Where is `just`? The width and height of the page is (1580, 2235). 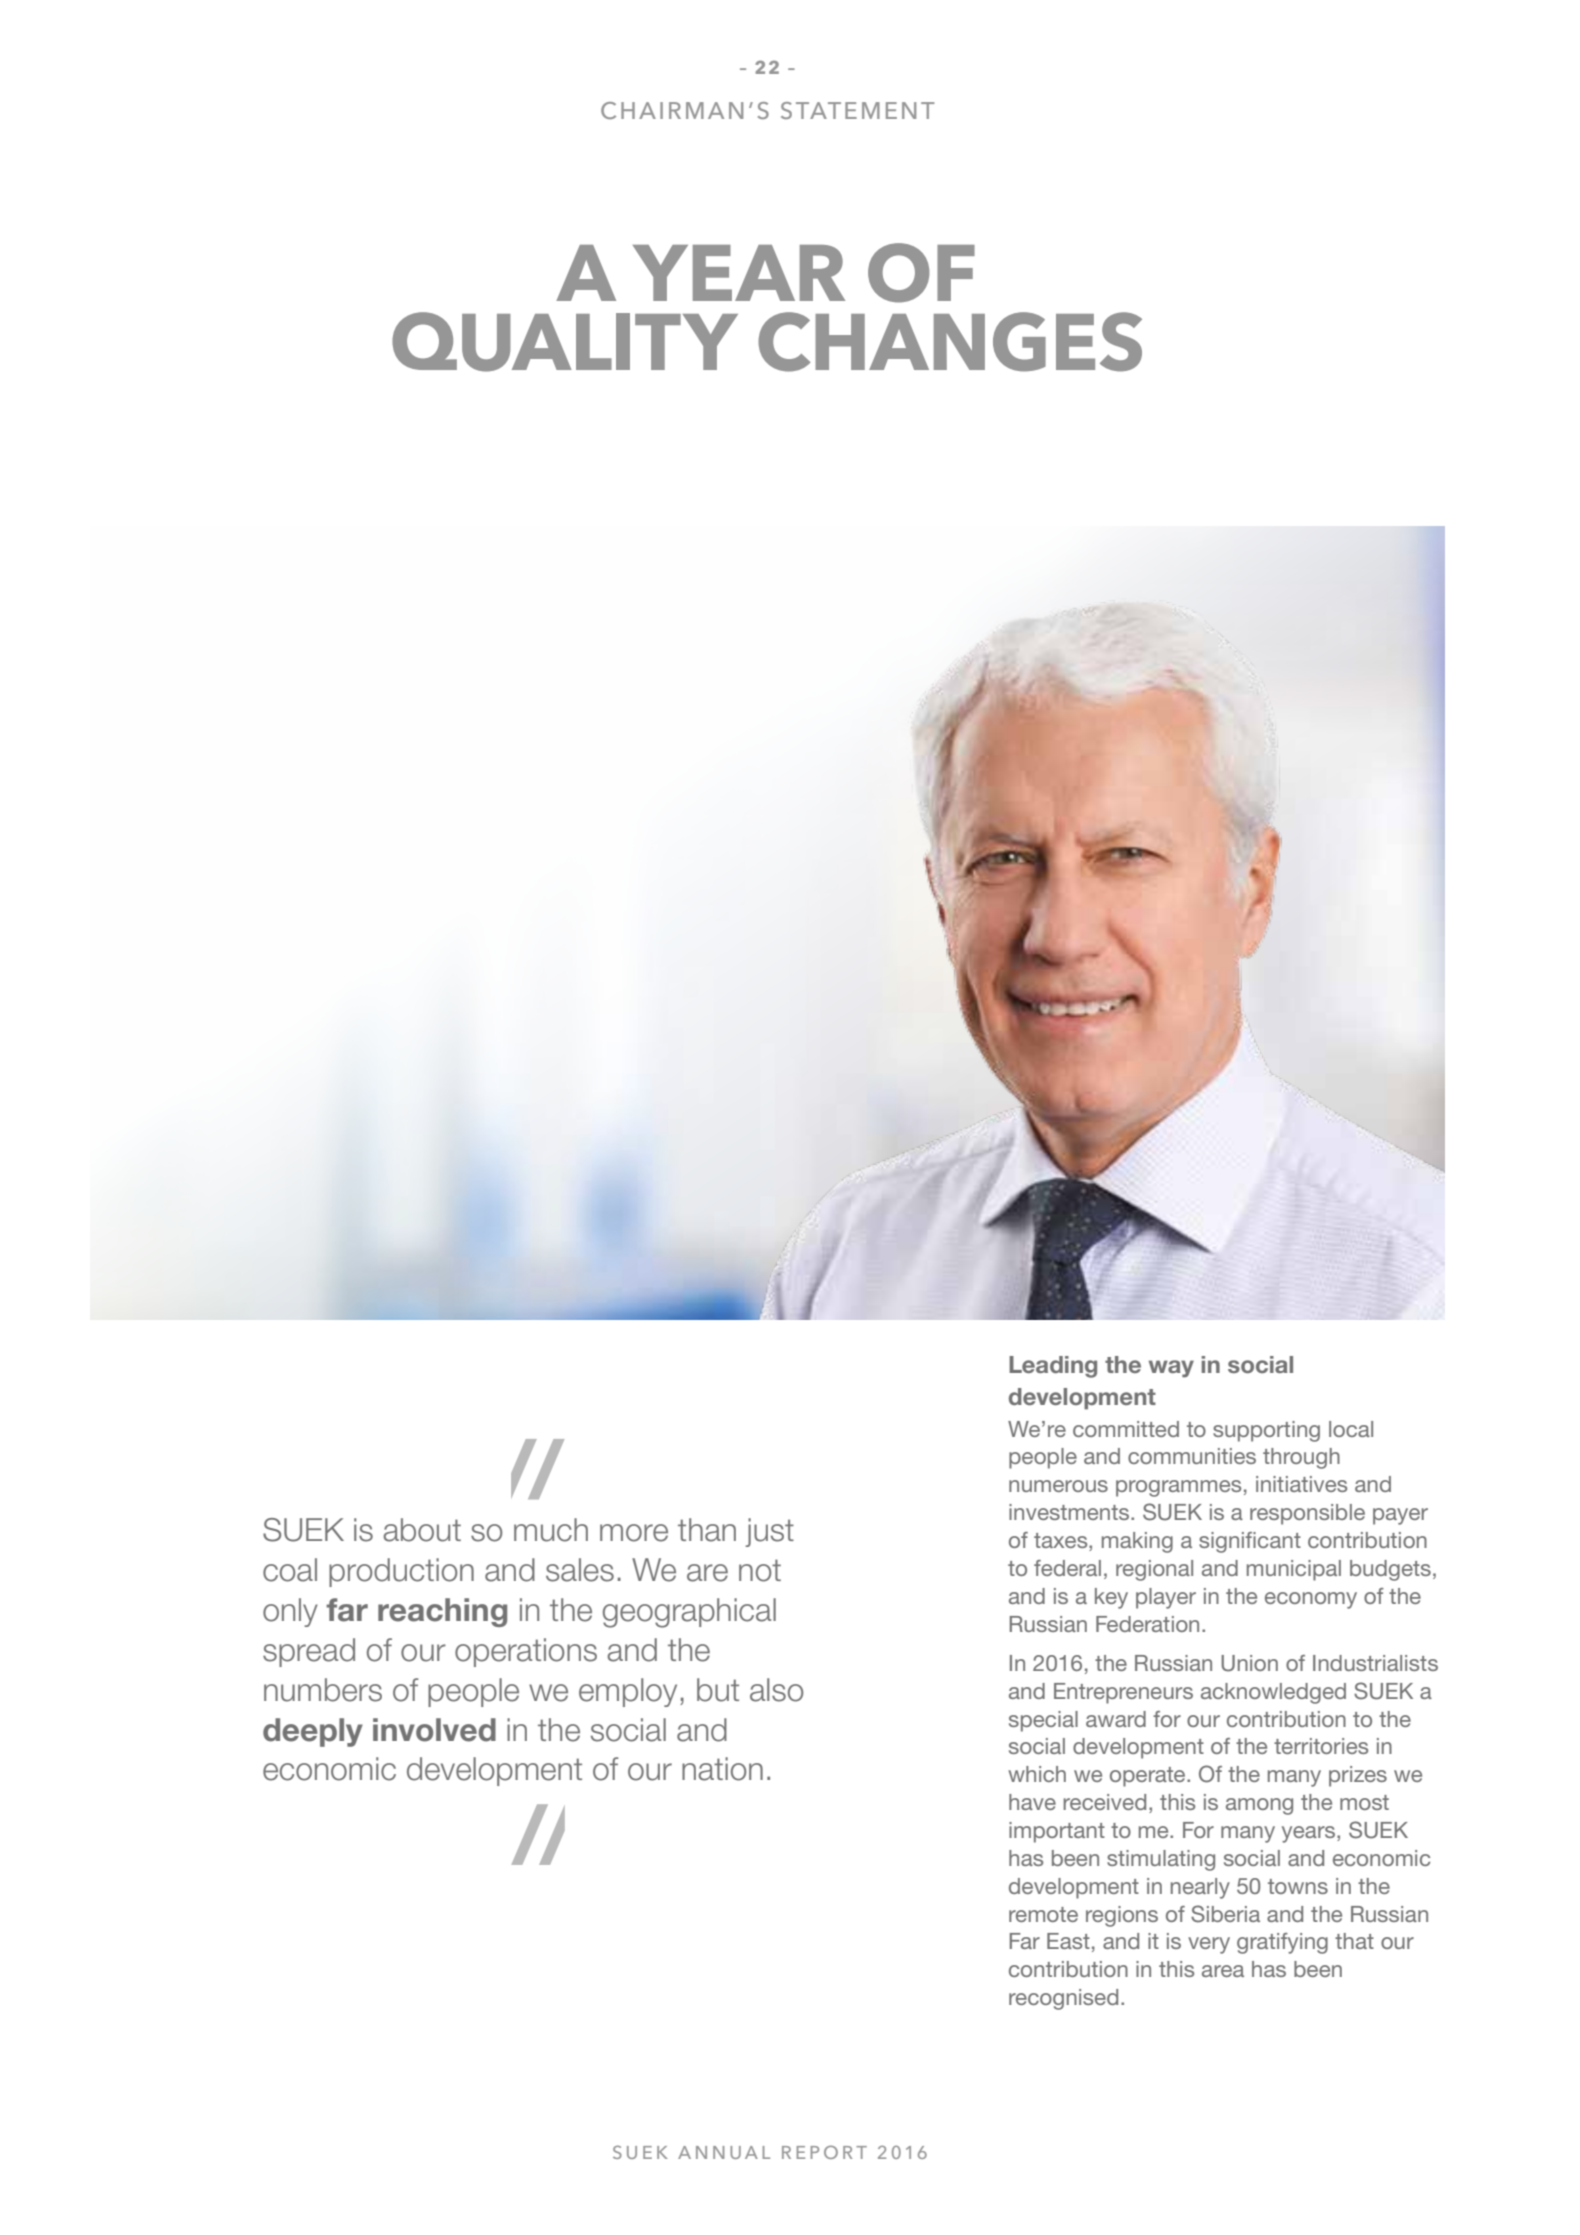
just is located at coordinates (769, 1532).
